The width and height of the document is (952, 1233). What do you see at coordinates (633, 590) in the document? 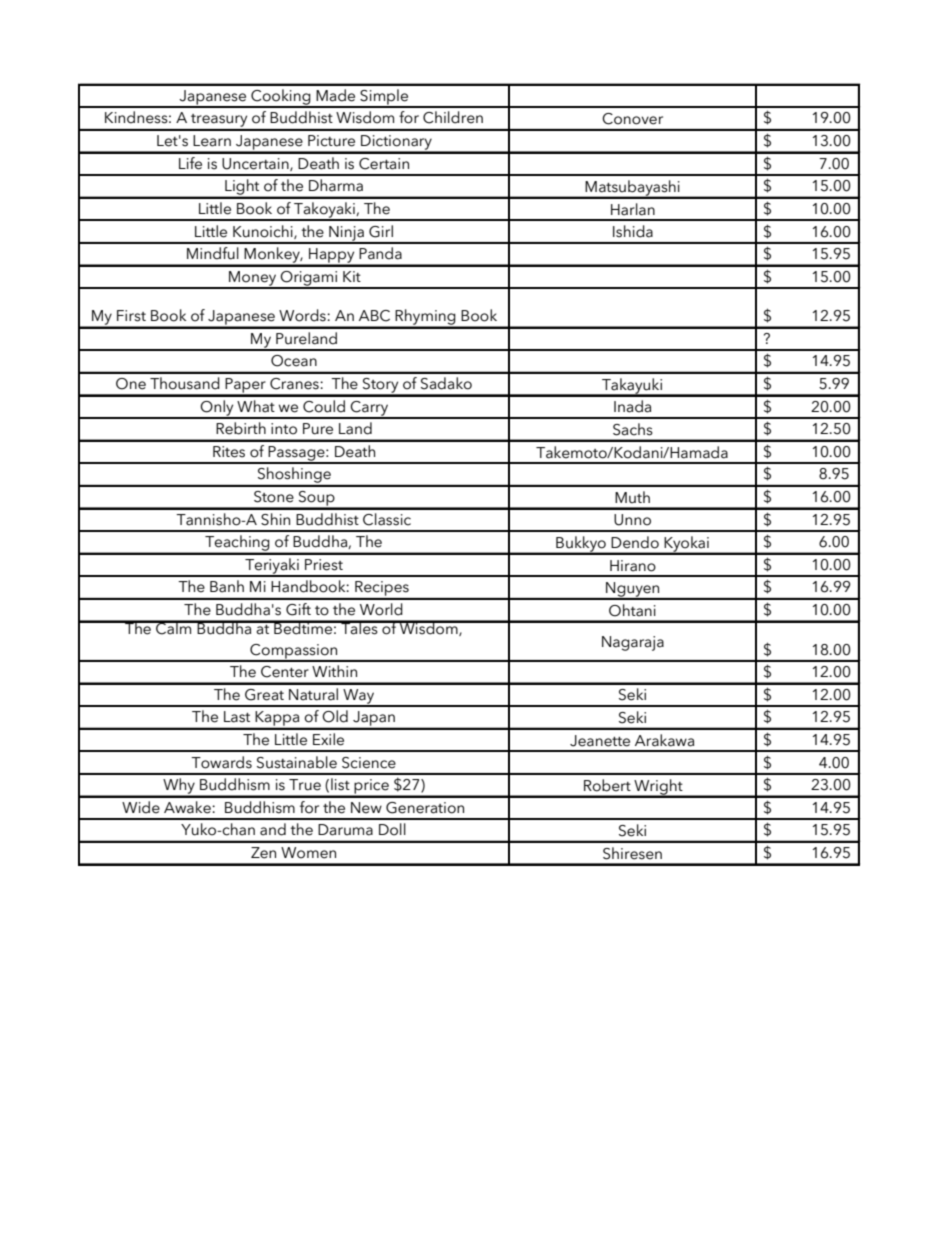
I see `Nguyen` at bounding box center [633, 590].
